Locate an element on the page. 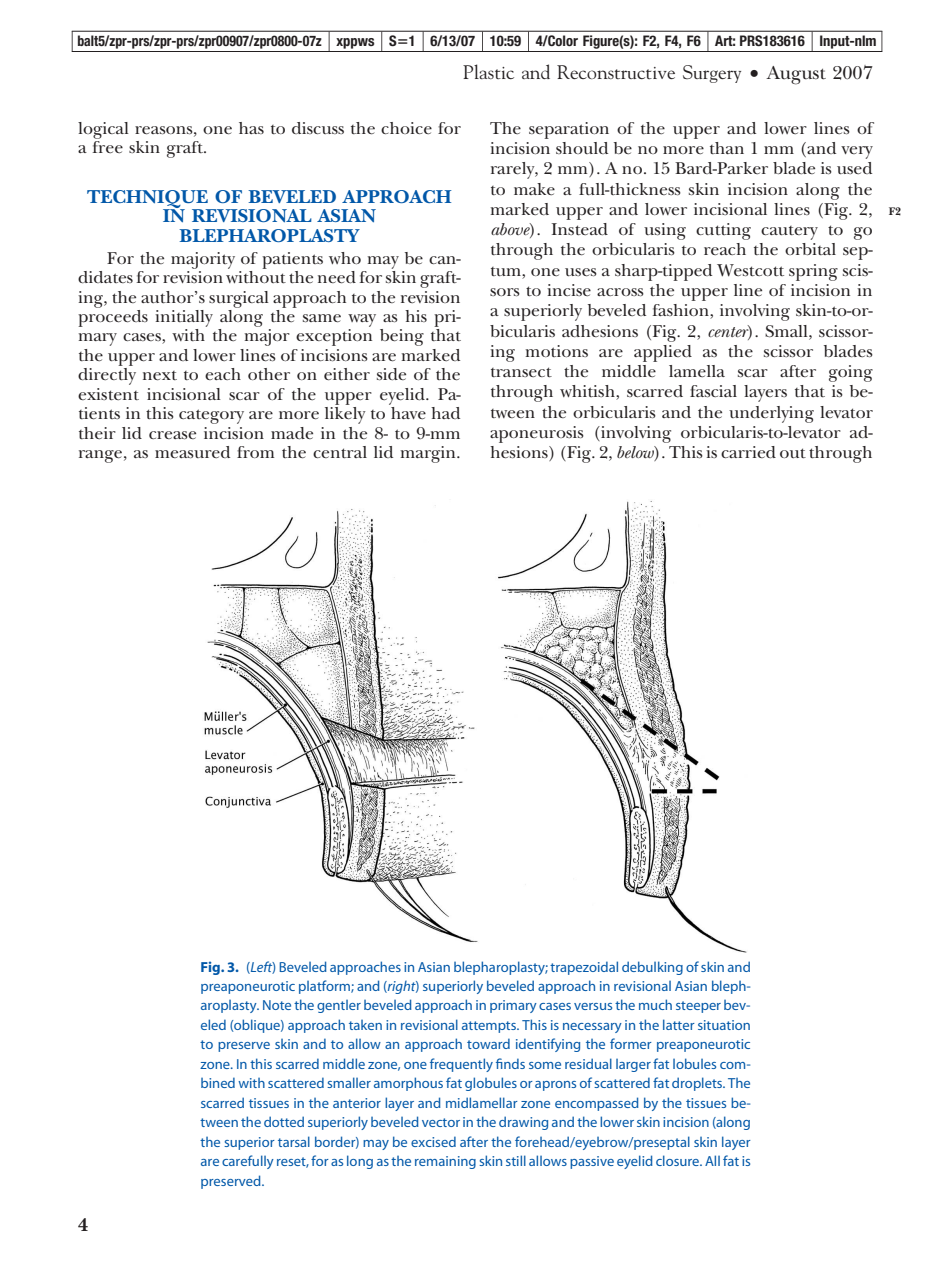 The image size is (952, 1275). carried is located at coordinates (748, 452).
